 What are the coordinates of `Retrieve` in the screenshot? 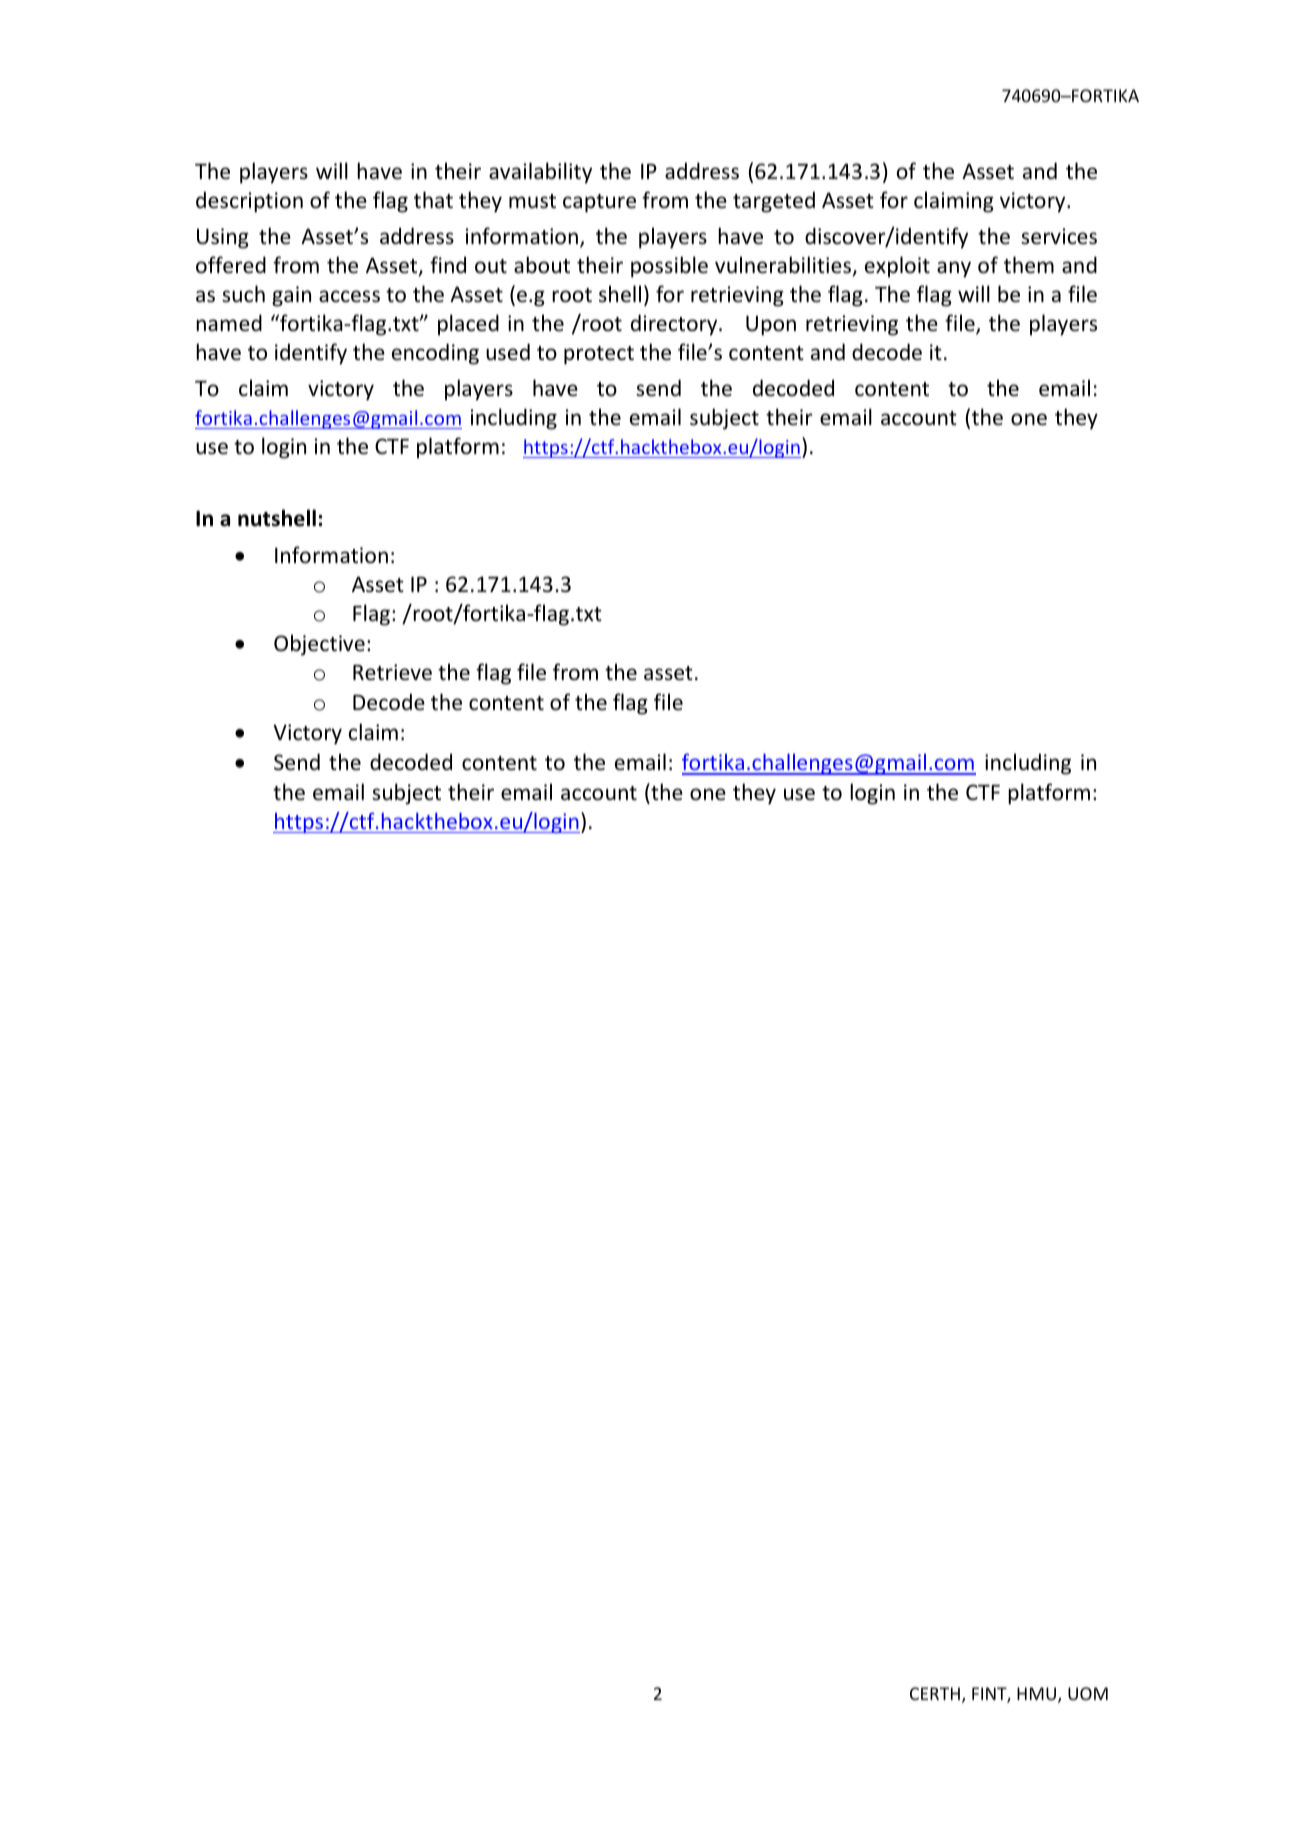 It's located at (392, 672).
